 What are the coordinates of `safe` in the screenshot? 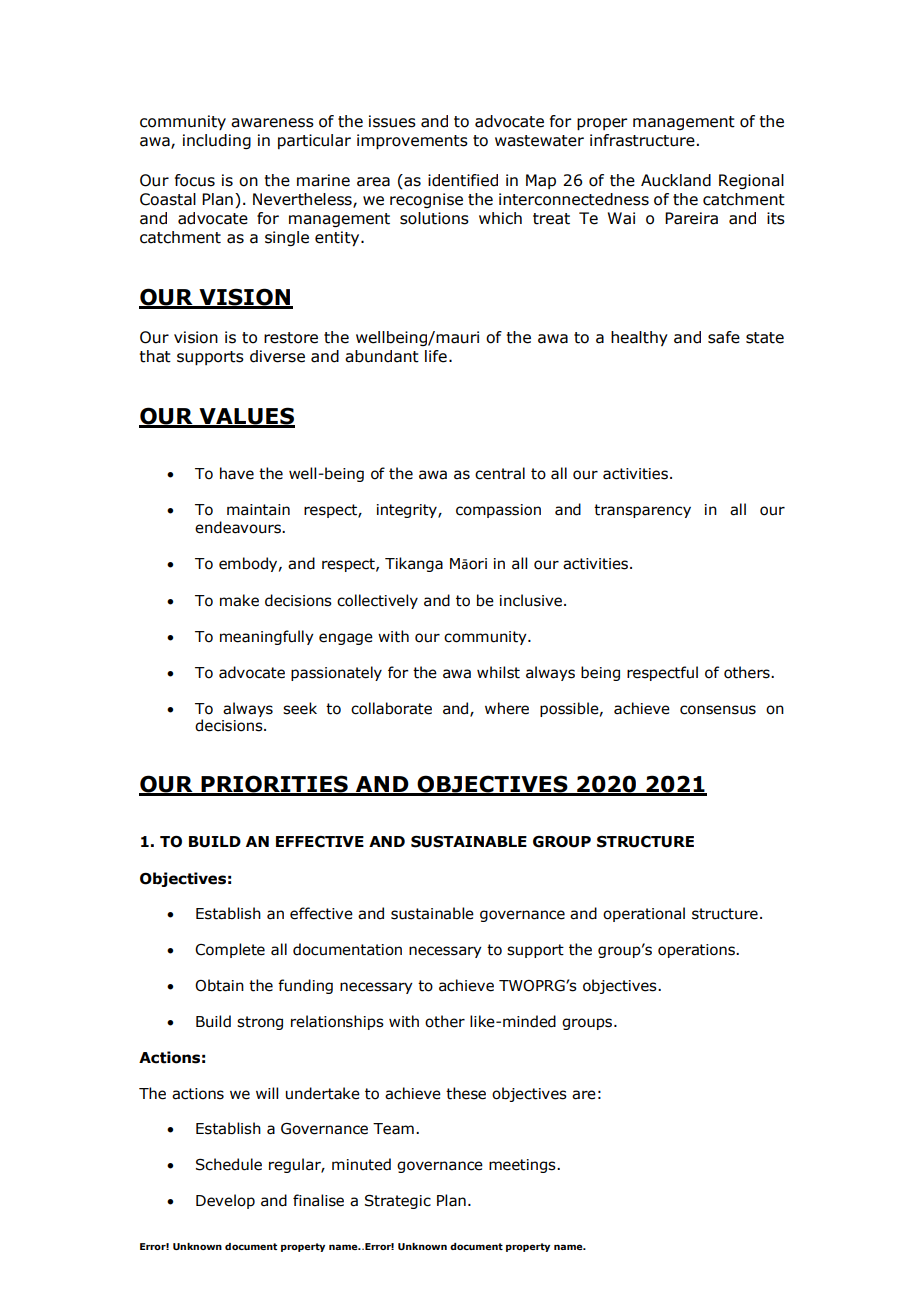 It's located at (724, 337).
